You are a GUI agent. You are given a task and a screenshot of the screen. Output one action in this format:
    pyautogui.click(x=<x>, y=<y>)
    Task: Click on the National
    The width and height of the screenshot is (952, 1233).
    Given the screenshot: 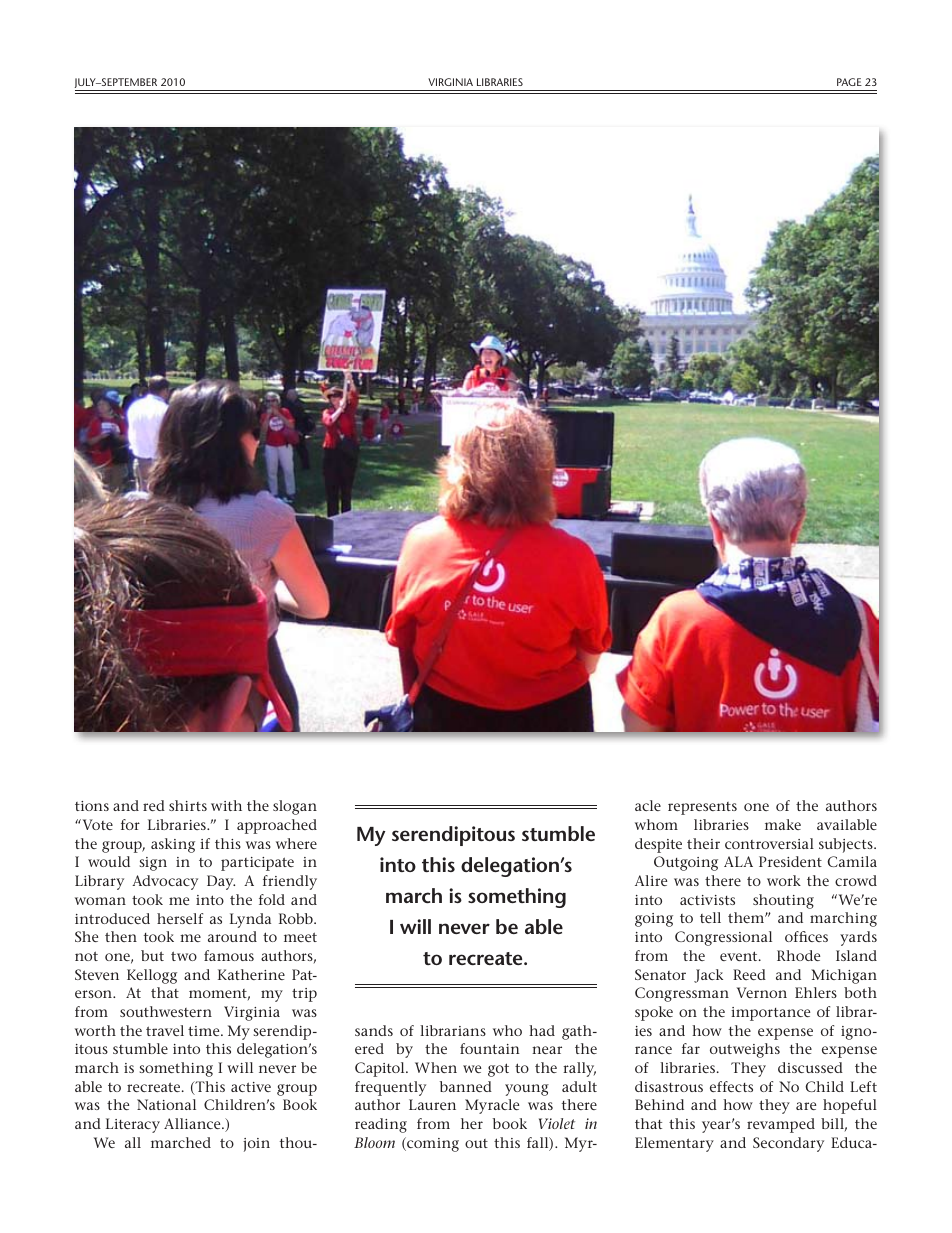 What is the action you would take?
    pyautogui.click(x=166, y=1104)
